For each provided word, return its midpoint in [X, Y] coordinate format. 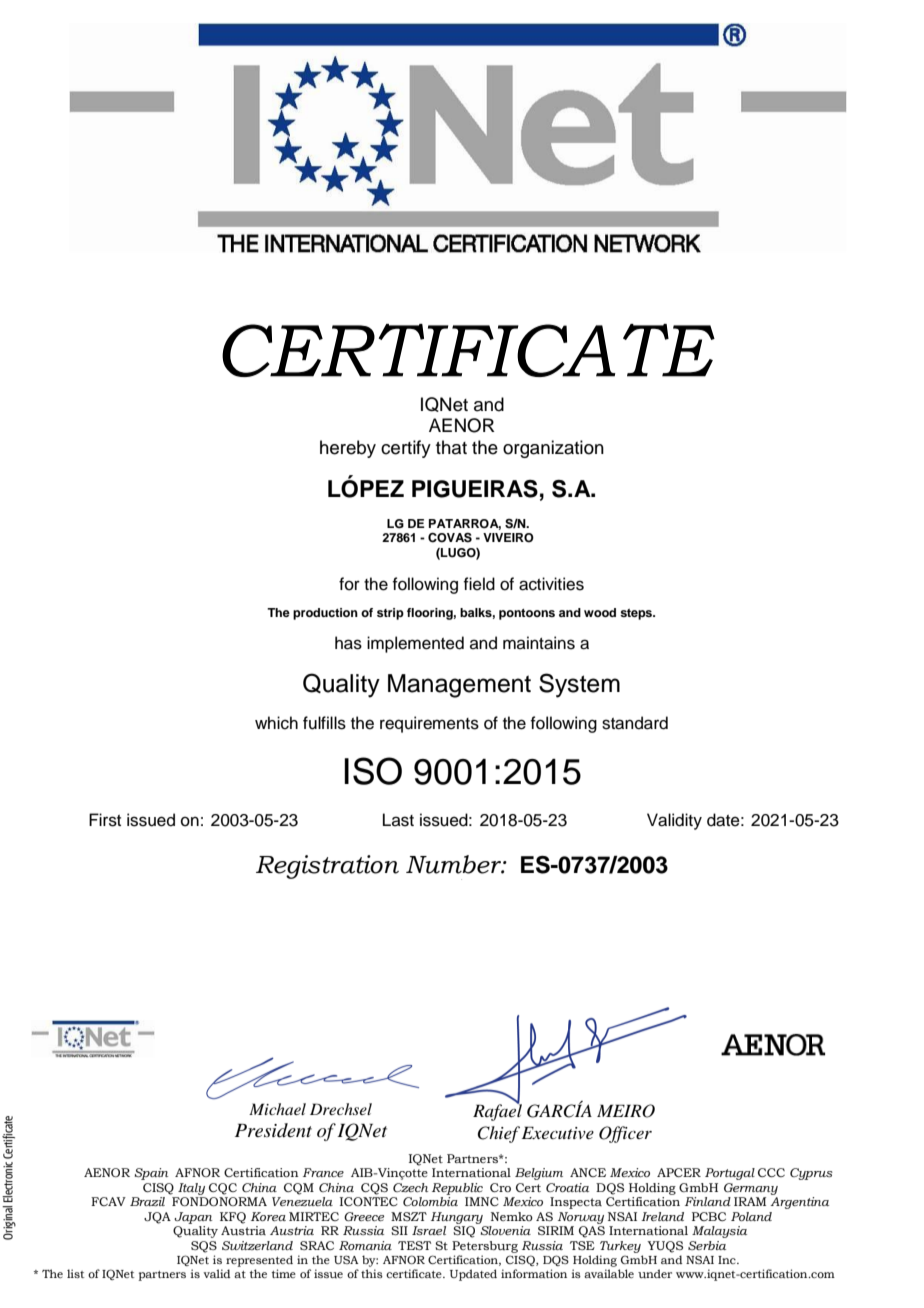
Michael [277, 1109]
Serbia [707, 1245]
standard [635, 723]
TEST [414, 1245]
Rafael [497, 1111]
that [451, 447]
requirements [429, 724]
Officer [625, 1134]
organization [553, 449]
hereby [348, 449]
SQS [204, 1247]
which [276, 723]
